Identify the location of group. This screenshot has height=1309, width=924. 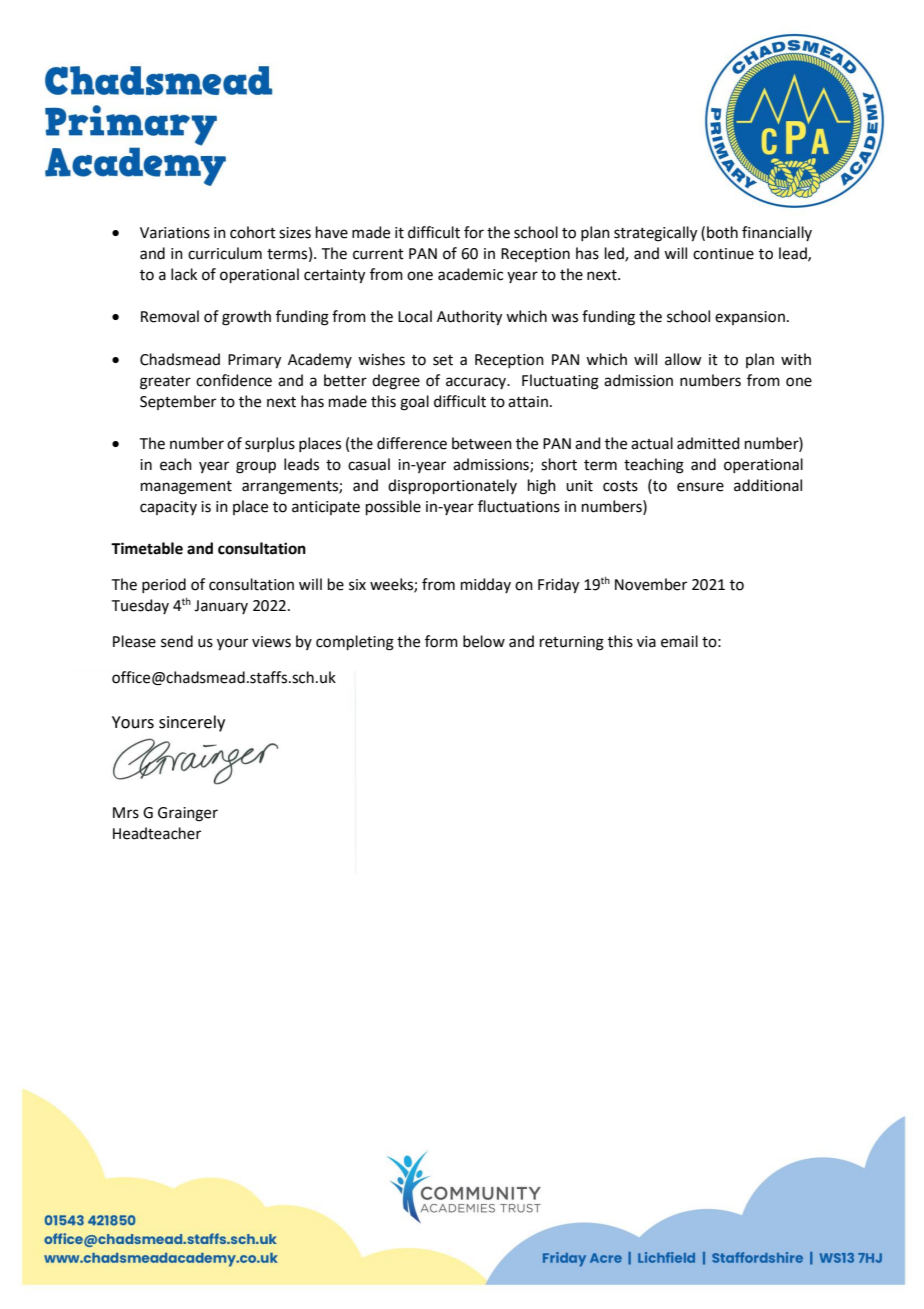
(256, 467).
